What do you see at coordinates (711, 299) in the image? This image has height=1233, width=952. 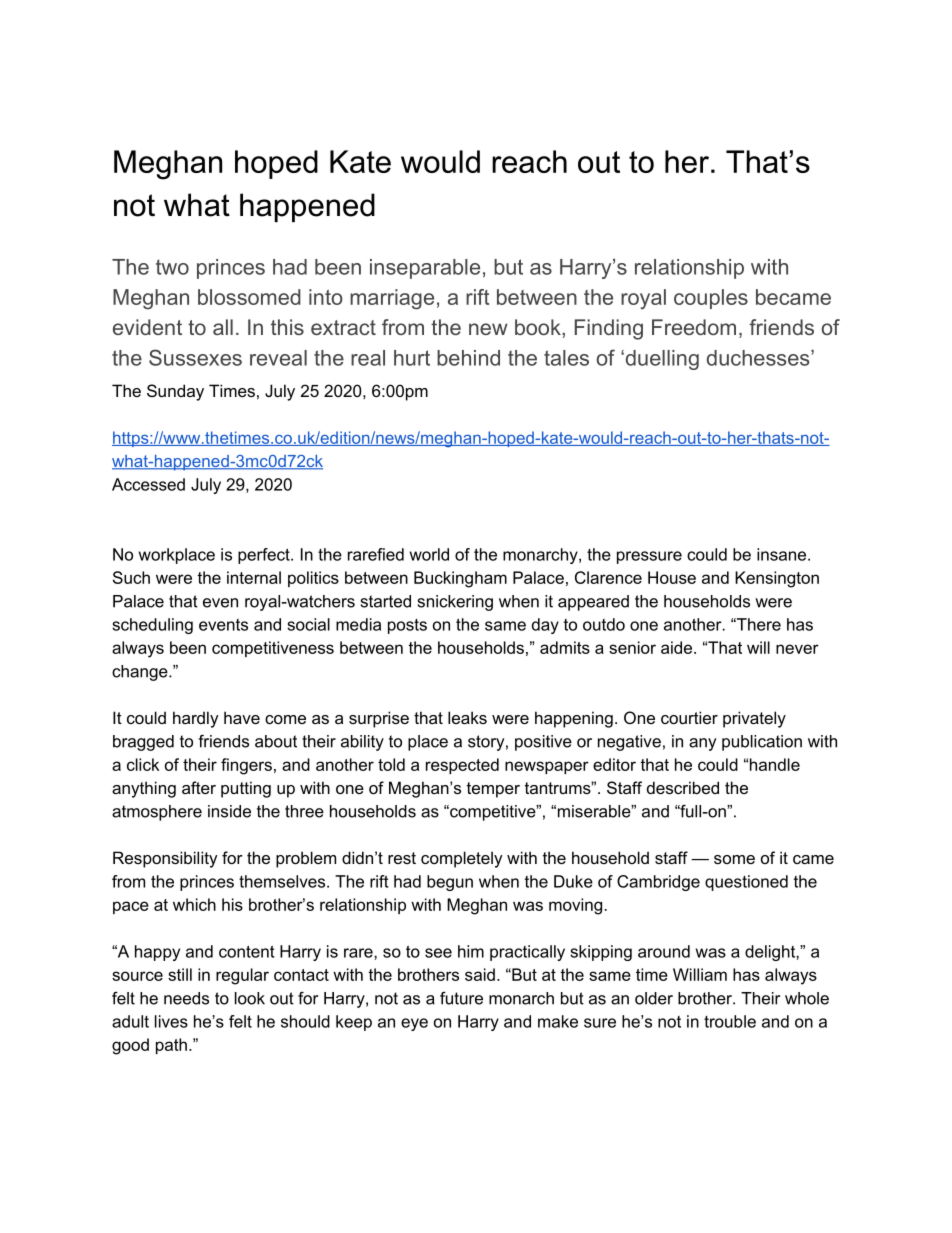 I see `couples` at bounding box center [711, 299].
